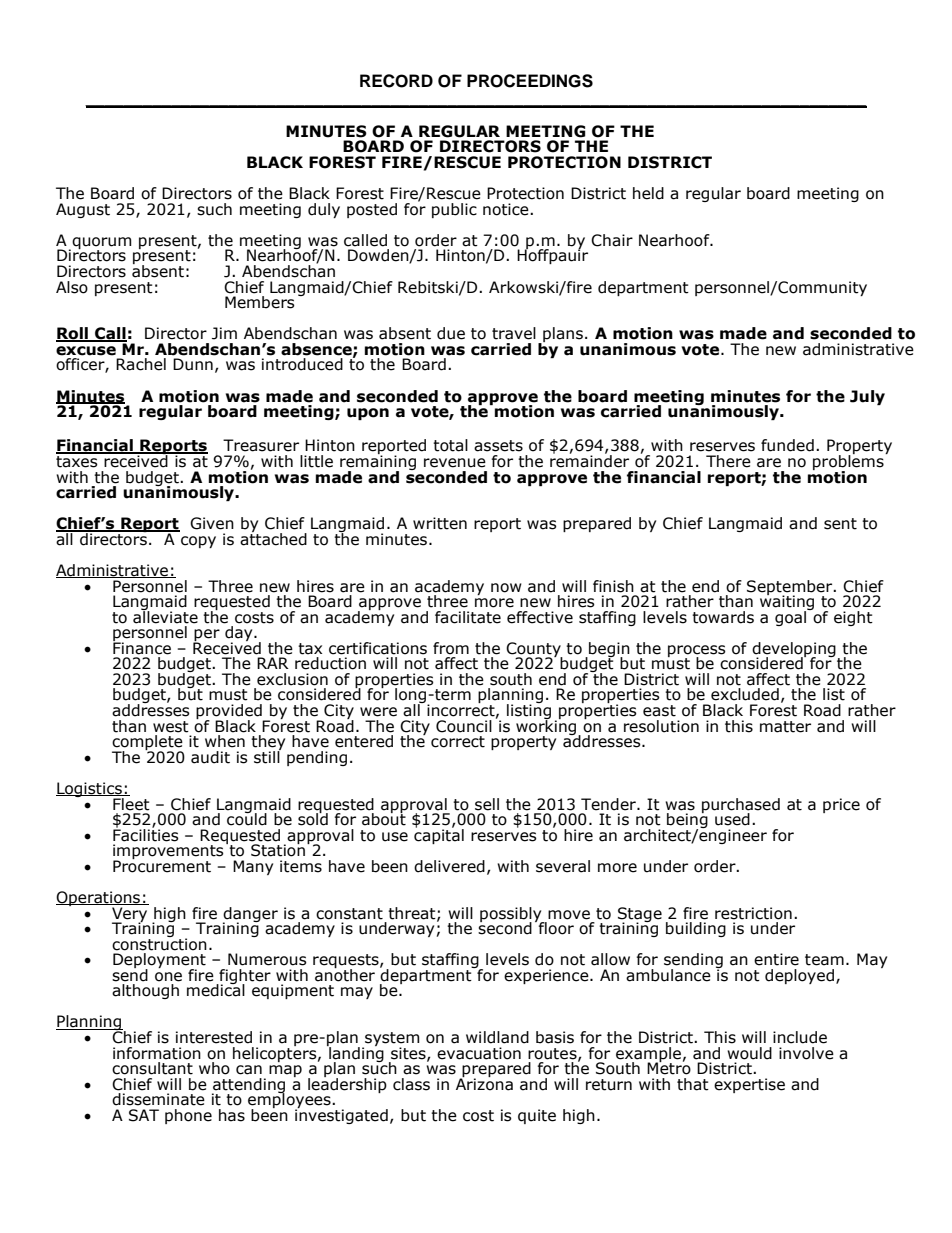 The width and height of the image is (952, 1233). I want to click on August, so click(83, 210).
